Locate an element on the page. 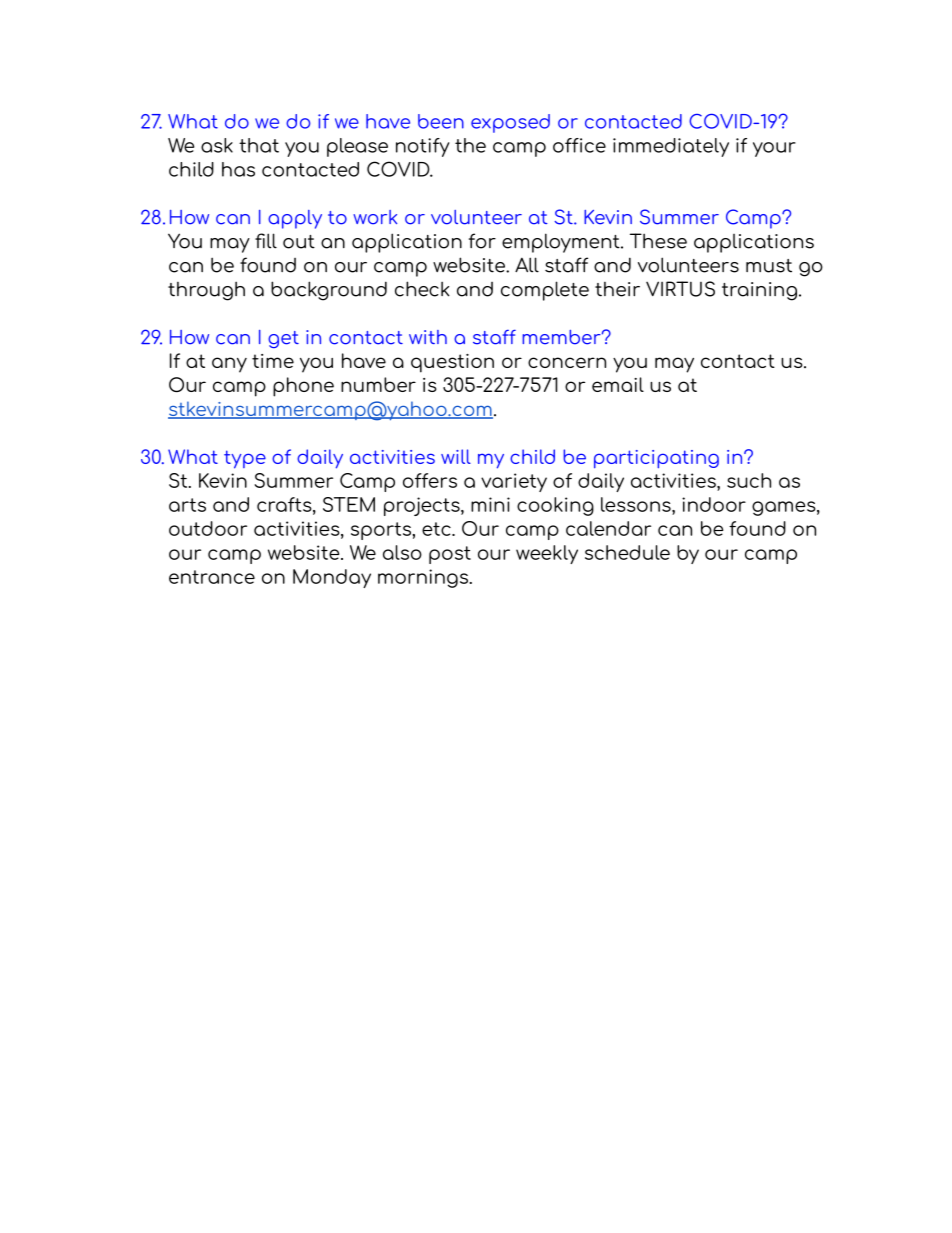  participating is located at coordinates (656, 459).
